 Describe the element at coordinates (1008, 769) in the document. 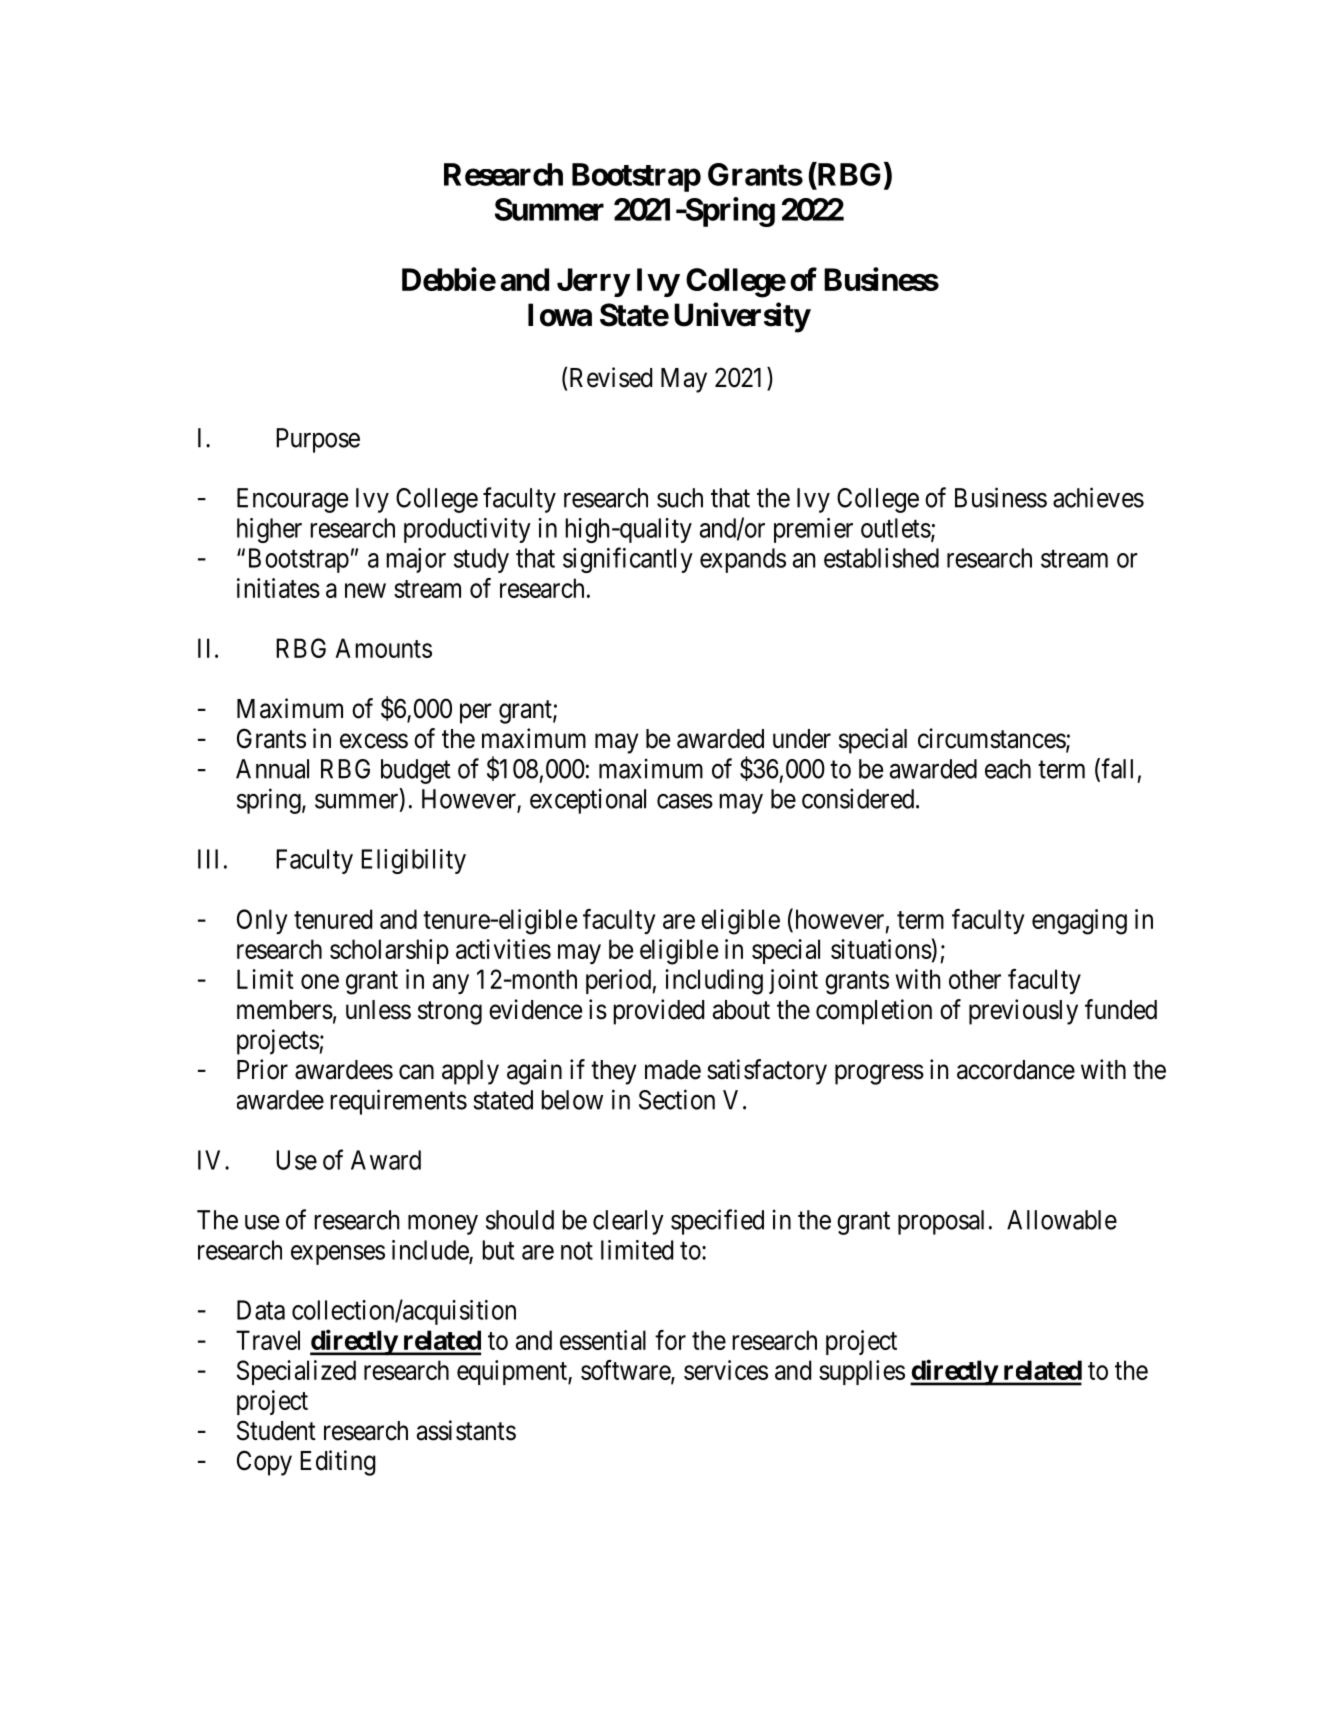

I see `each` at that location.
